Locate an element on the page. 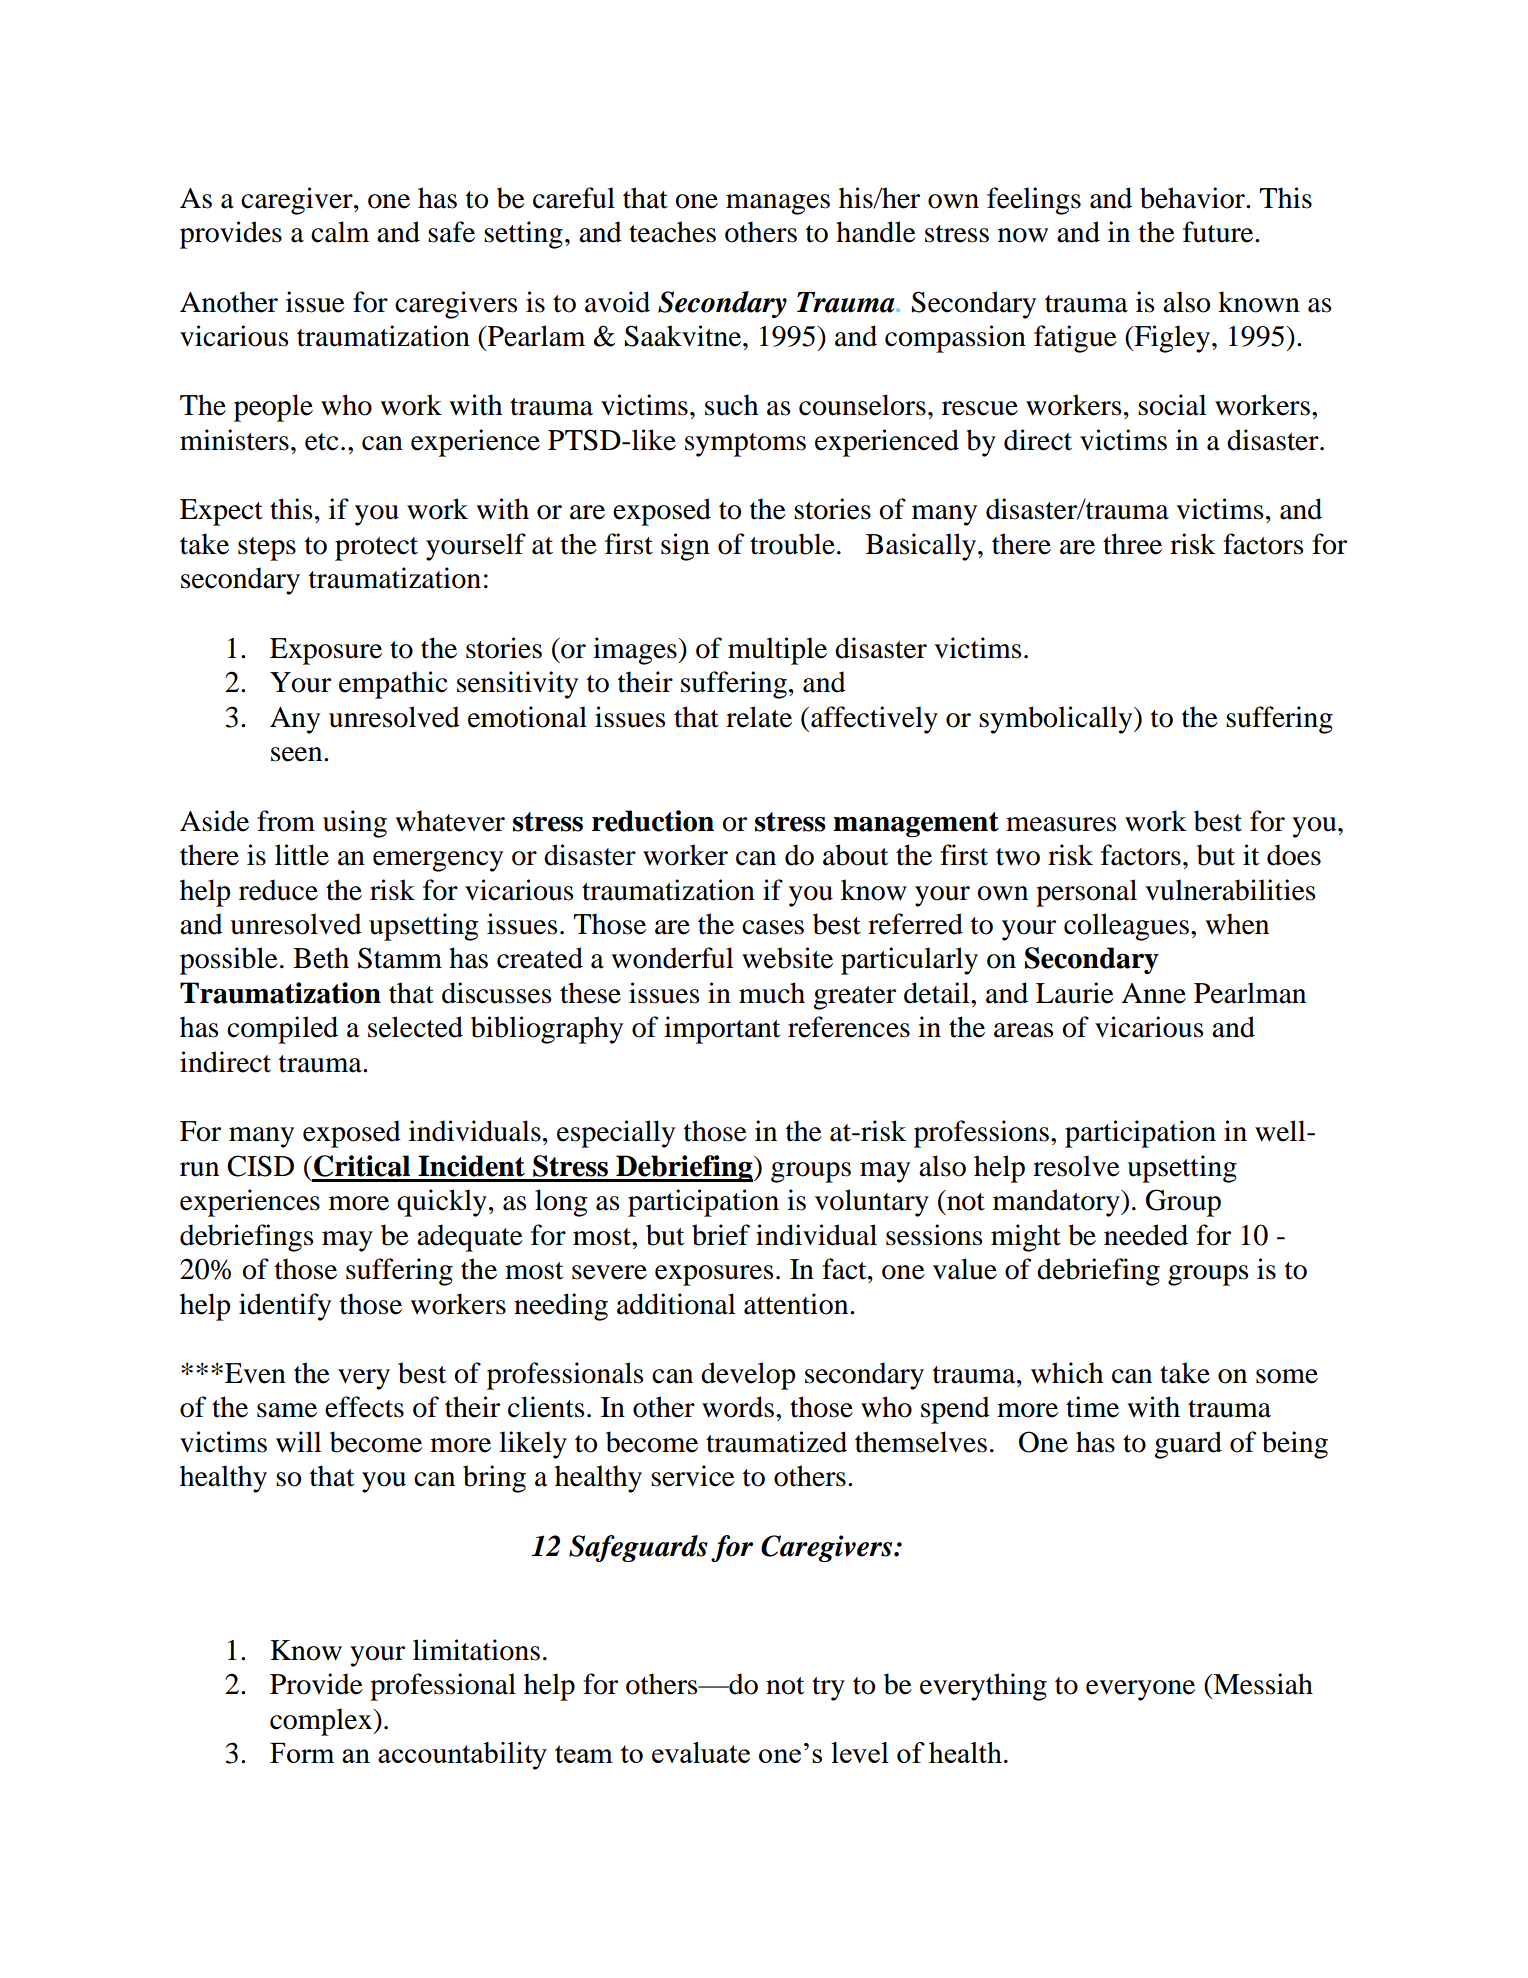 The width and height of the document is (1528, 1978). calm is located at coordinates (340, 232).
